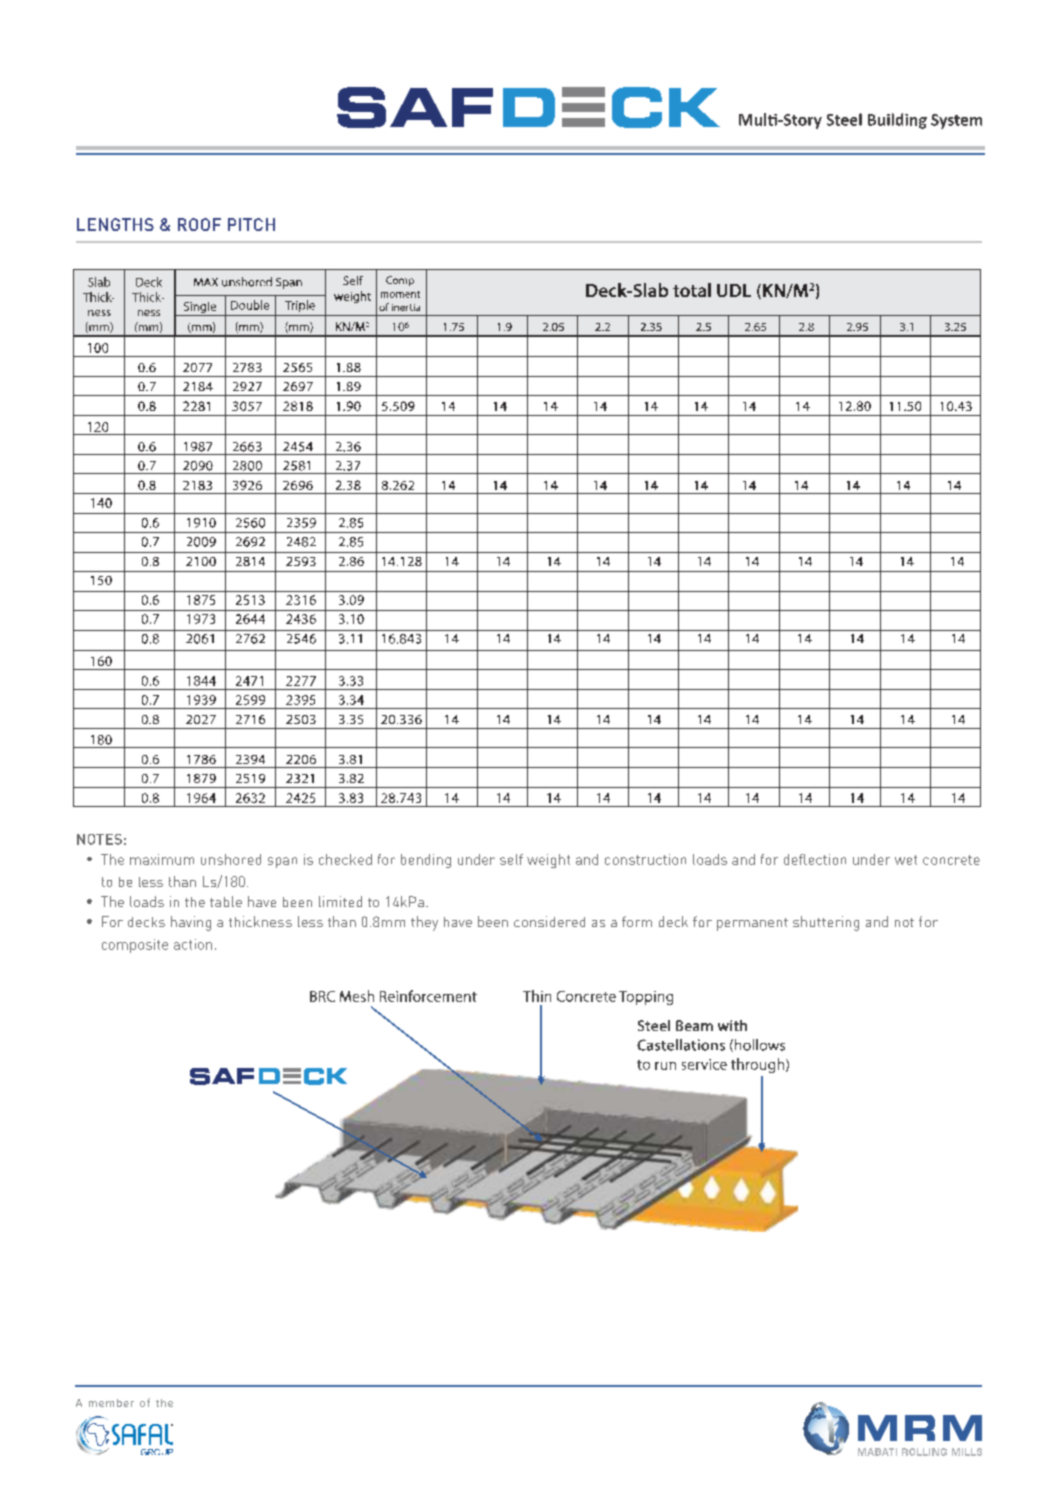 The height and width of the screenshot is (1496, 1058). What do you see at coordinates (193, 944) in the screenshot?
I see `action` at bounding box center [193, 944].
